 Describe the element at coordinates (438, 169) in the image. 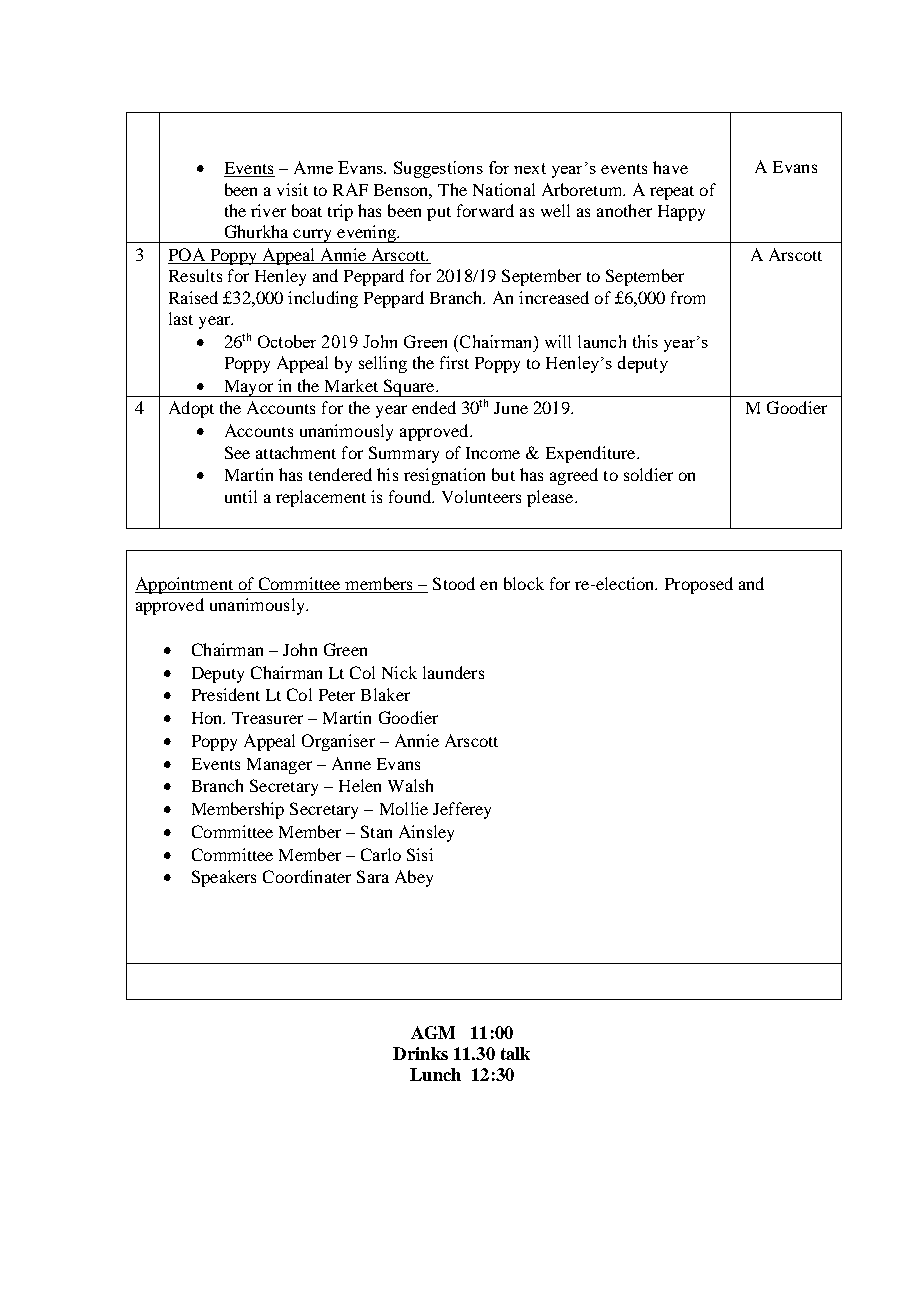

I see `Suggestions` at that location.
